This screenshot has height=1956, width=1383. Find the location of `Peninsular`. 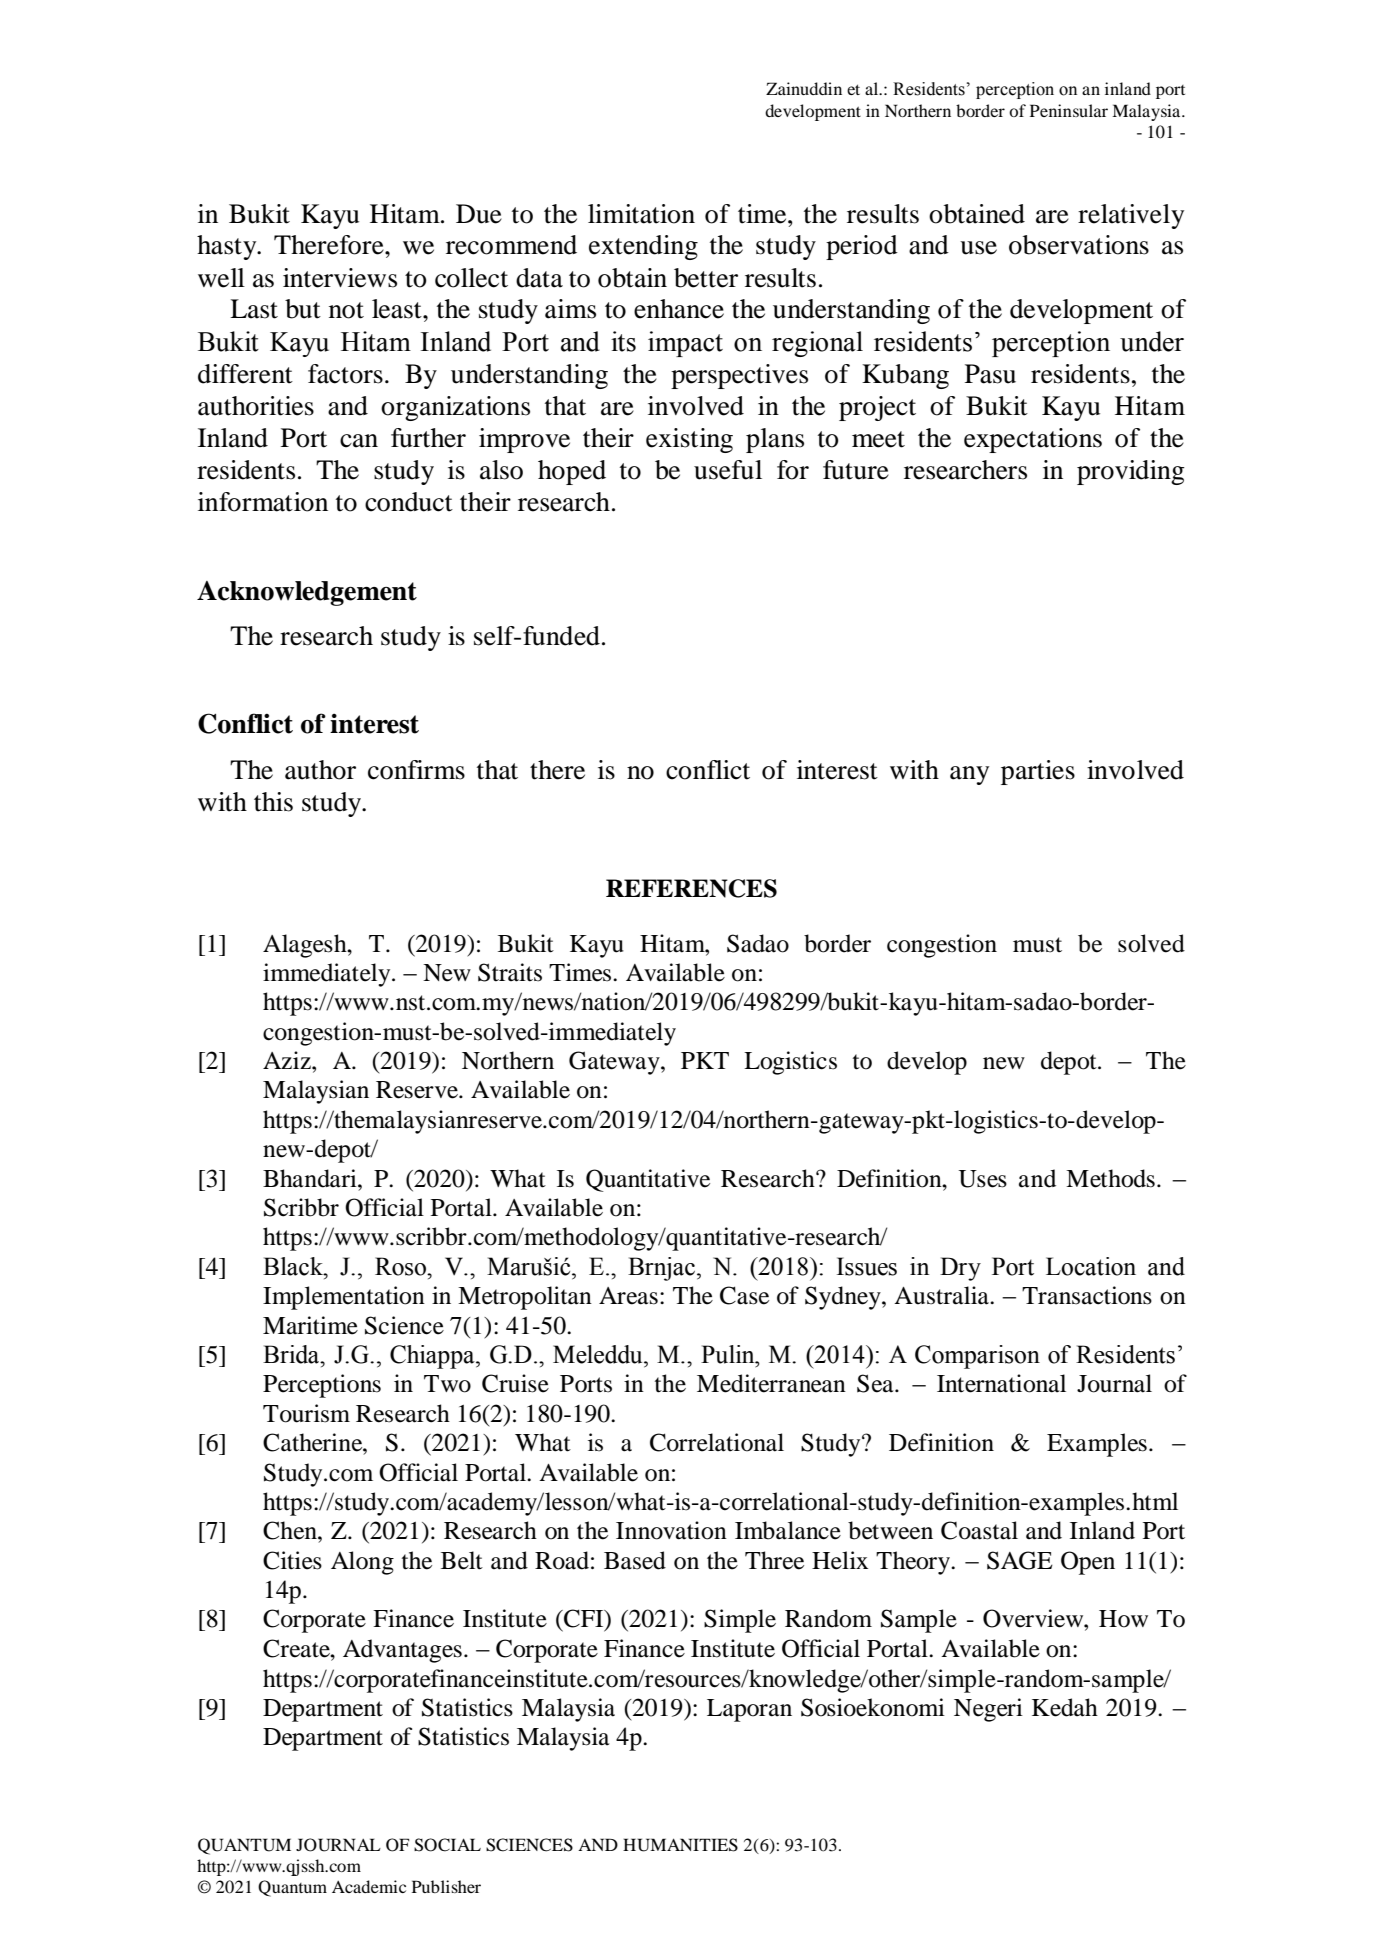

Peninsular is located at coordinates (1069, 110).
